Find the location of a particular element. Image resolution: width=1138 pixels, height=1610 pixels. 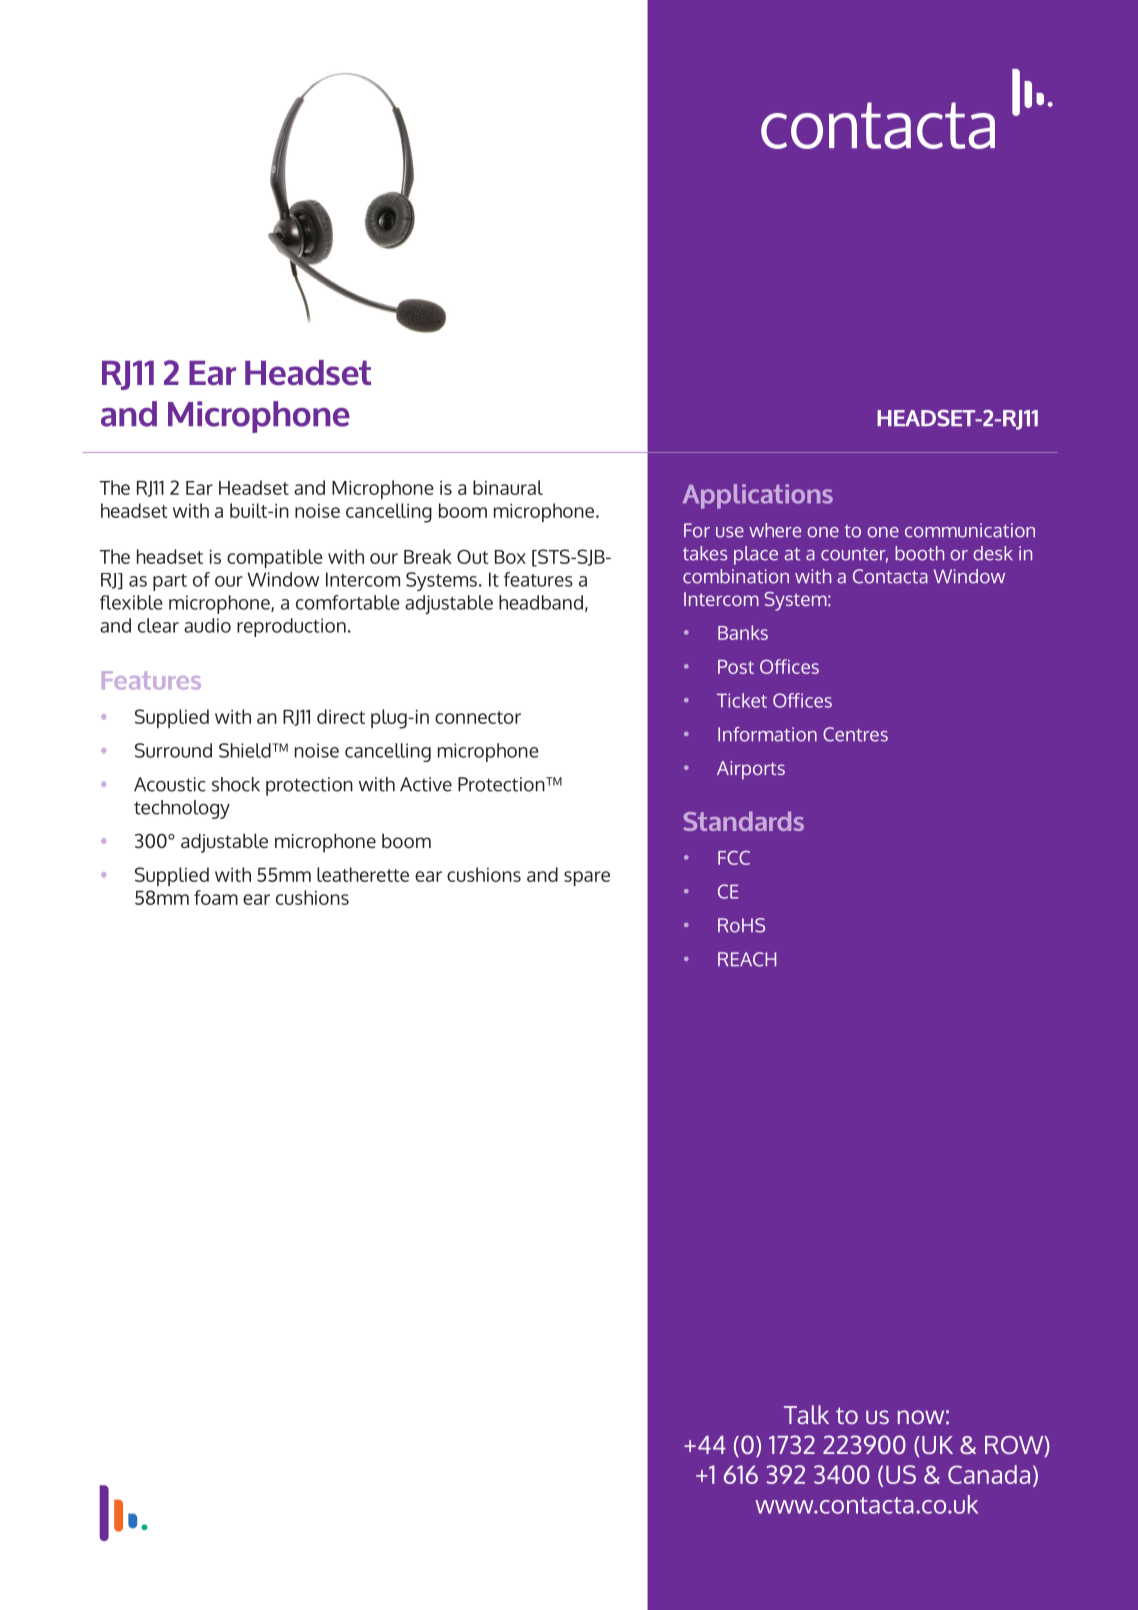

foam is located at coordinates (216, 897).
